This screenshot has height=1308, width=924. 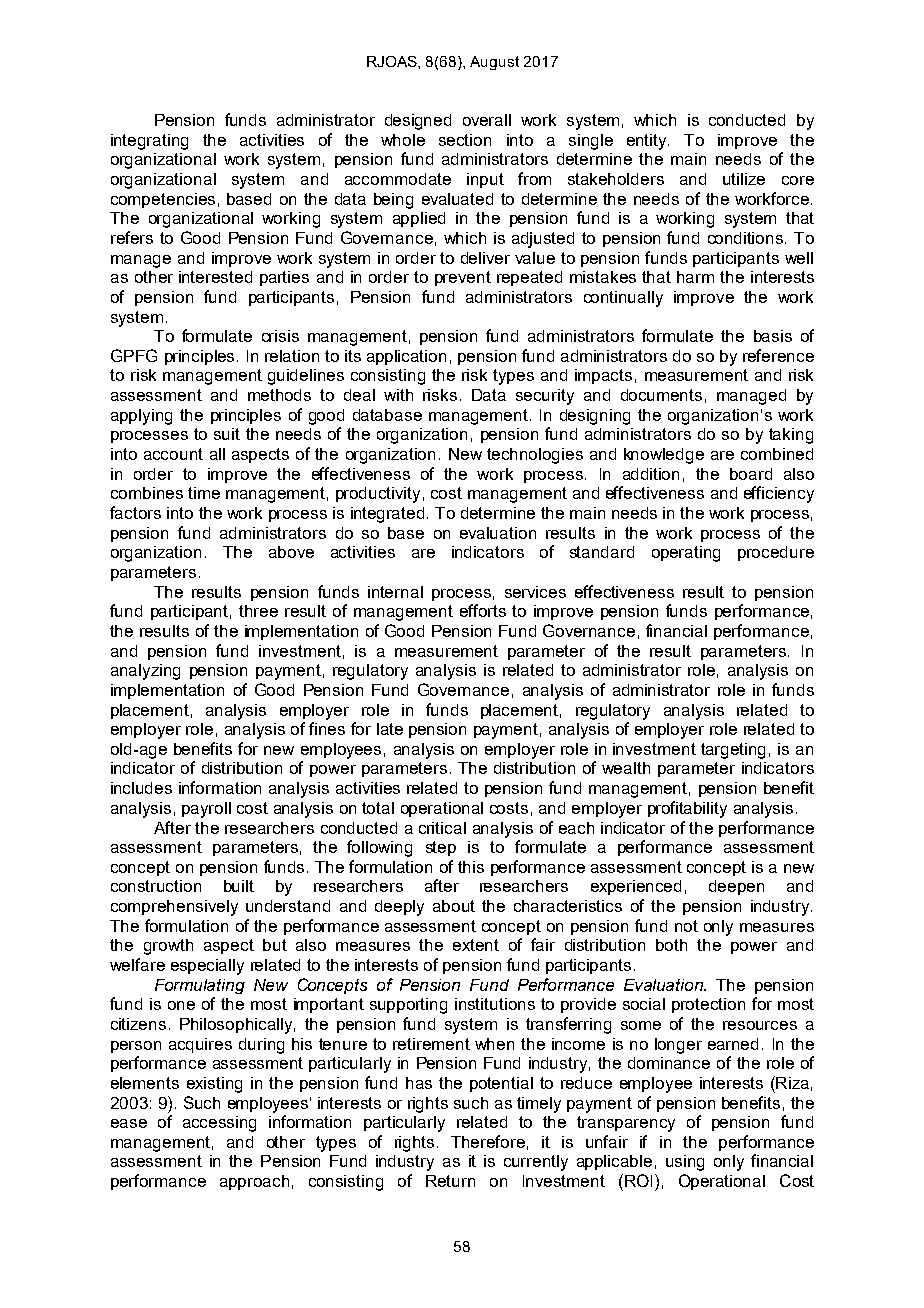 I want to click on profitability, so click(x=687, y=809).
